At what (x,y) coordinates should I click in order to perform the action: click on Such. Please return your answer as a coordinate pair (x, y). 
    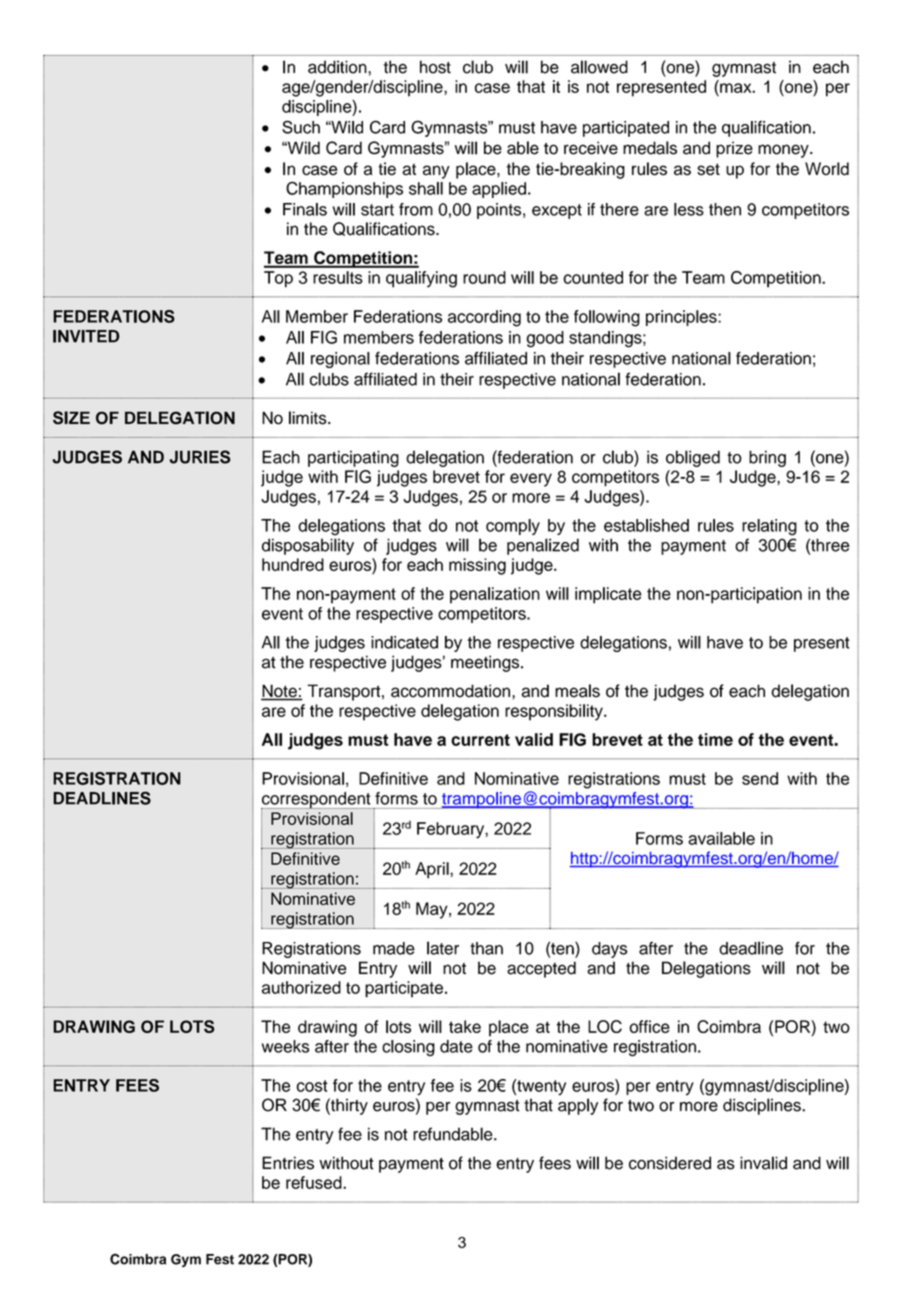
    Looking at the image, I should click on (301, 127).
